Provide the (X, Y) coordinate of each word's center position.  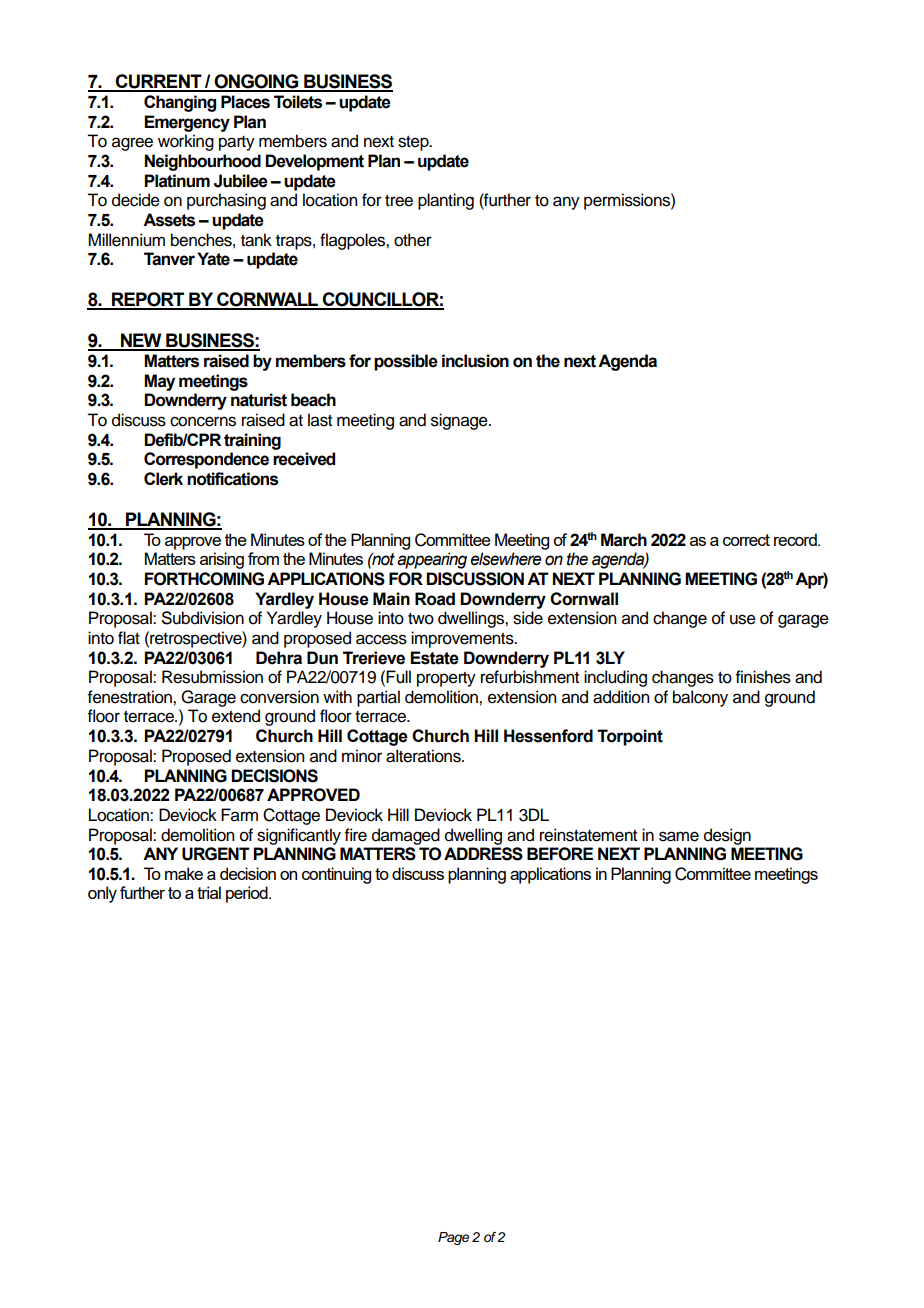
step (414, 143)
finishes (763, 677)
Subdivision (203, 618)
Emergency (187, 123)
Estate (434, 658)
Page (453, 1238)
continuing (336, 875)
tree (399, 201)
